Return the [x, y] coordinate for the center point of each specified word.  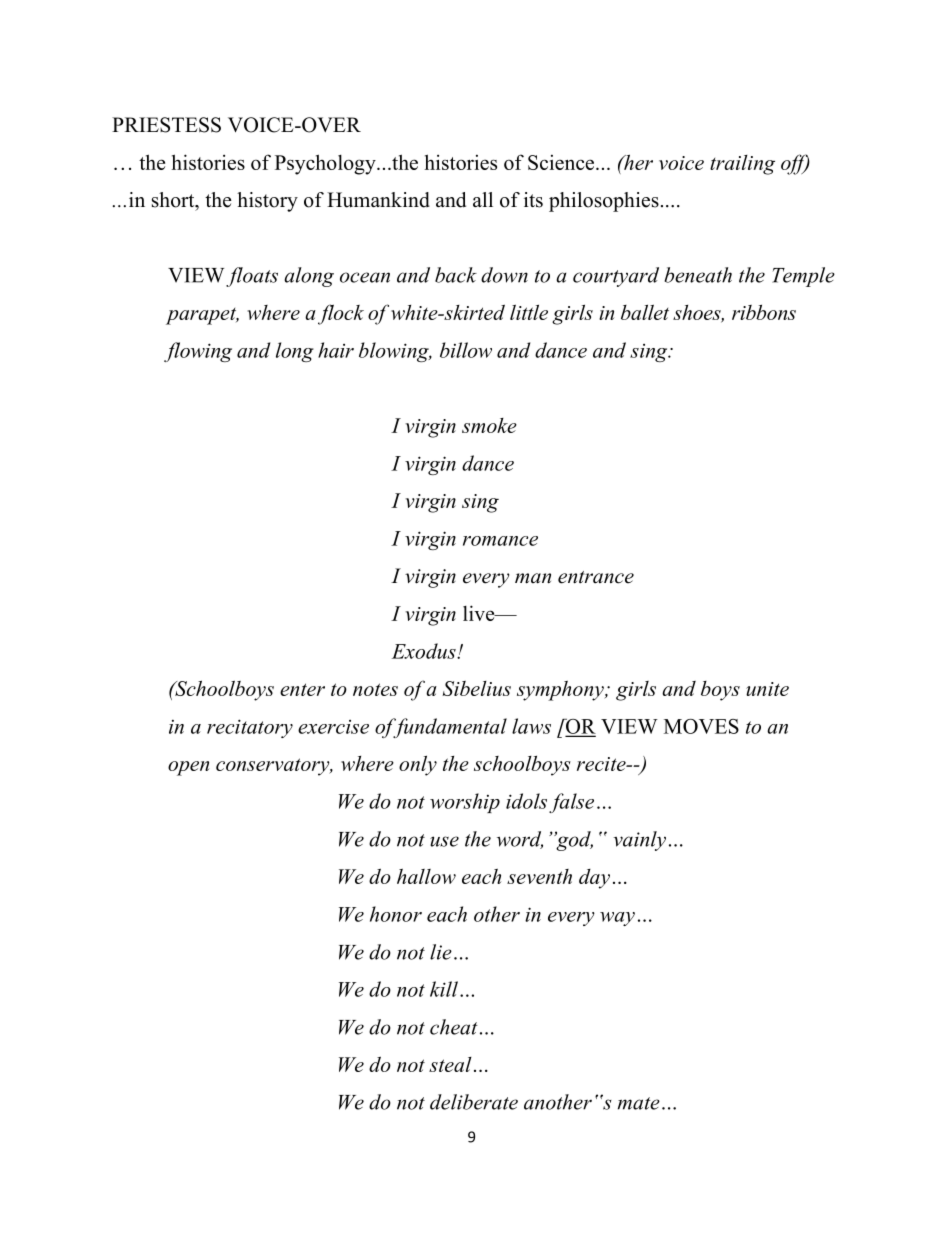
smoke [489, 425]
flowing [198, 352]
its [533, 200]
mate [639, 1103]
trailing [742, 165]
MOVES [701, 726]
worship [465, 803]
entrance [596, 577]
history [267, 202]
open [188, 768]
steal [450, 1064]
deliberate [474, 1102]
